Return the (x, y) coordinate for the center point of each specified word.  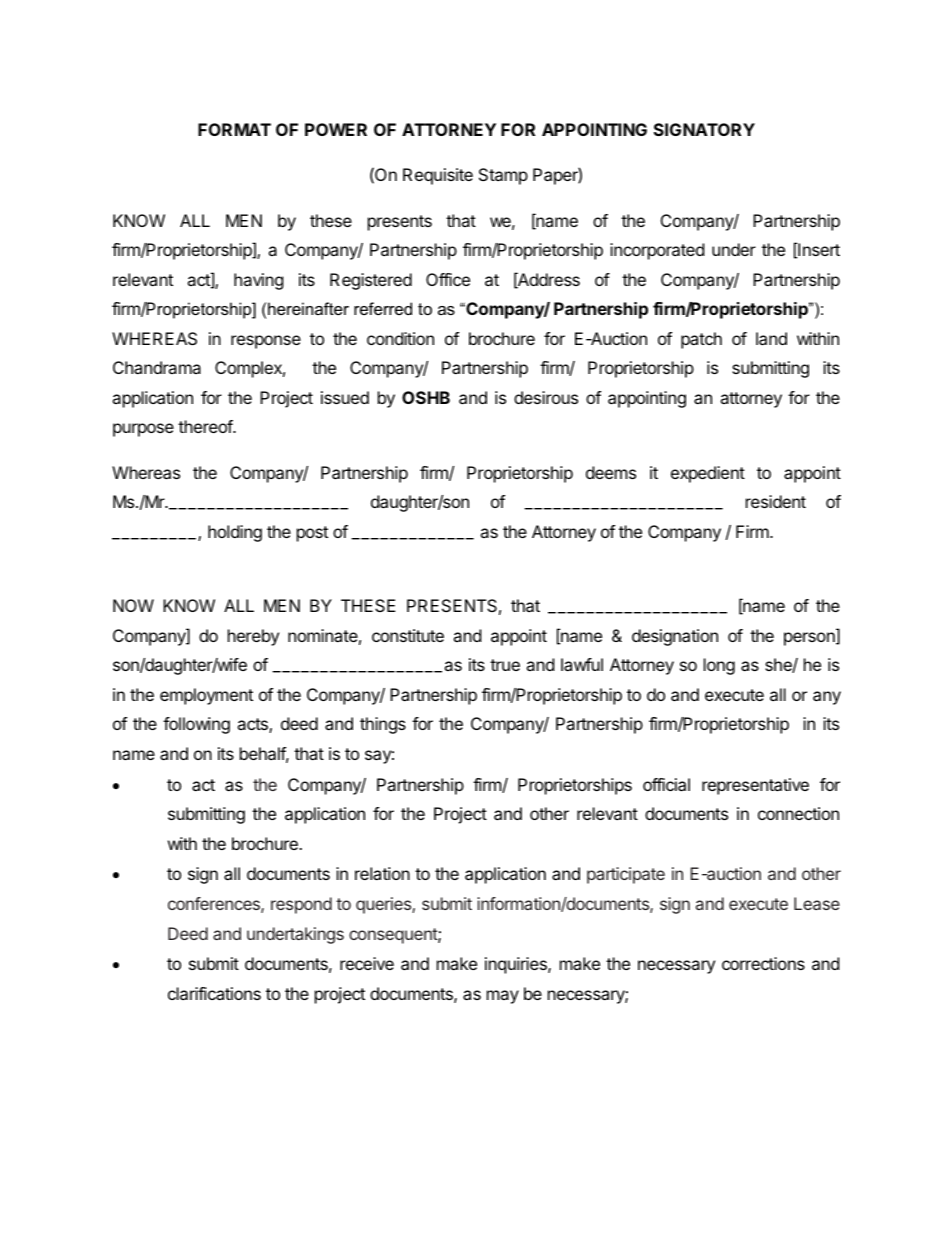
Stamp (503, 176)
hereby (253, 637)
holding (235, 533)
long (719, 666)
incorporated (657, 251)
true (505, 665)
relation (382, 873)
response (266, 342)
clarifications (214, 993)
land (771, 338)
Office (448, 279)
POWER (336, 129)
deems (611, 472)
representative (755, 786)
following (196, 725)
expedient (708, 474)
